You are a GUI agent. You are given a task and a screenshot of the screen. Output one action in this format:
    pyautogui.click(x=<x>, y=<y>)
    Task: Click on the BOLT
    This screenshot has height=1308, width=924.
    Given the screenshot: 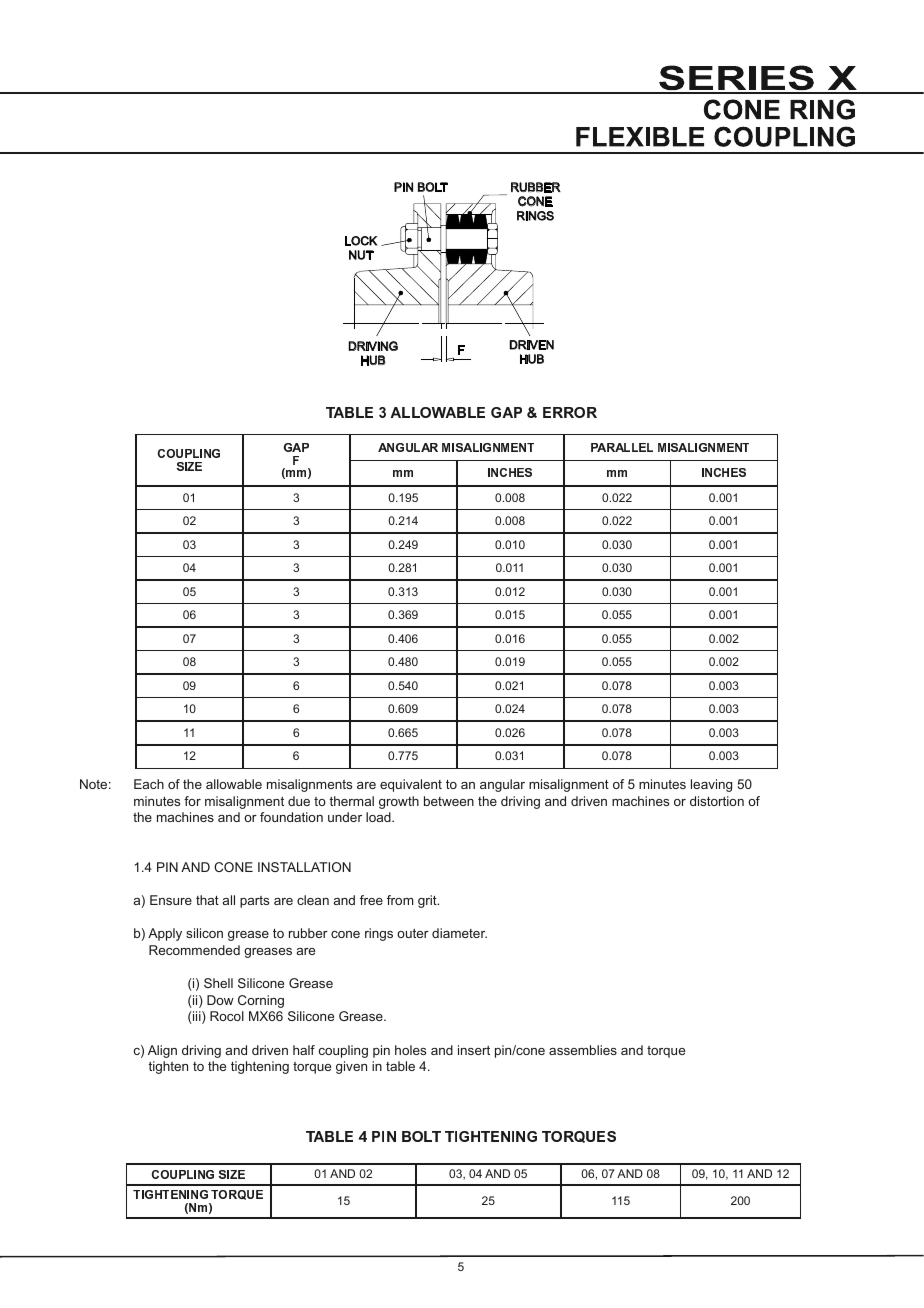 What is the action you would take?
    pyautogui.click(x=433, y=187)
